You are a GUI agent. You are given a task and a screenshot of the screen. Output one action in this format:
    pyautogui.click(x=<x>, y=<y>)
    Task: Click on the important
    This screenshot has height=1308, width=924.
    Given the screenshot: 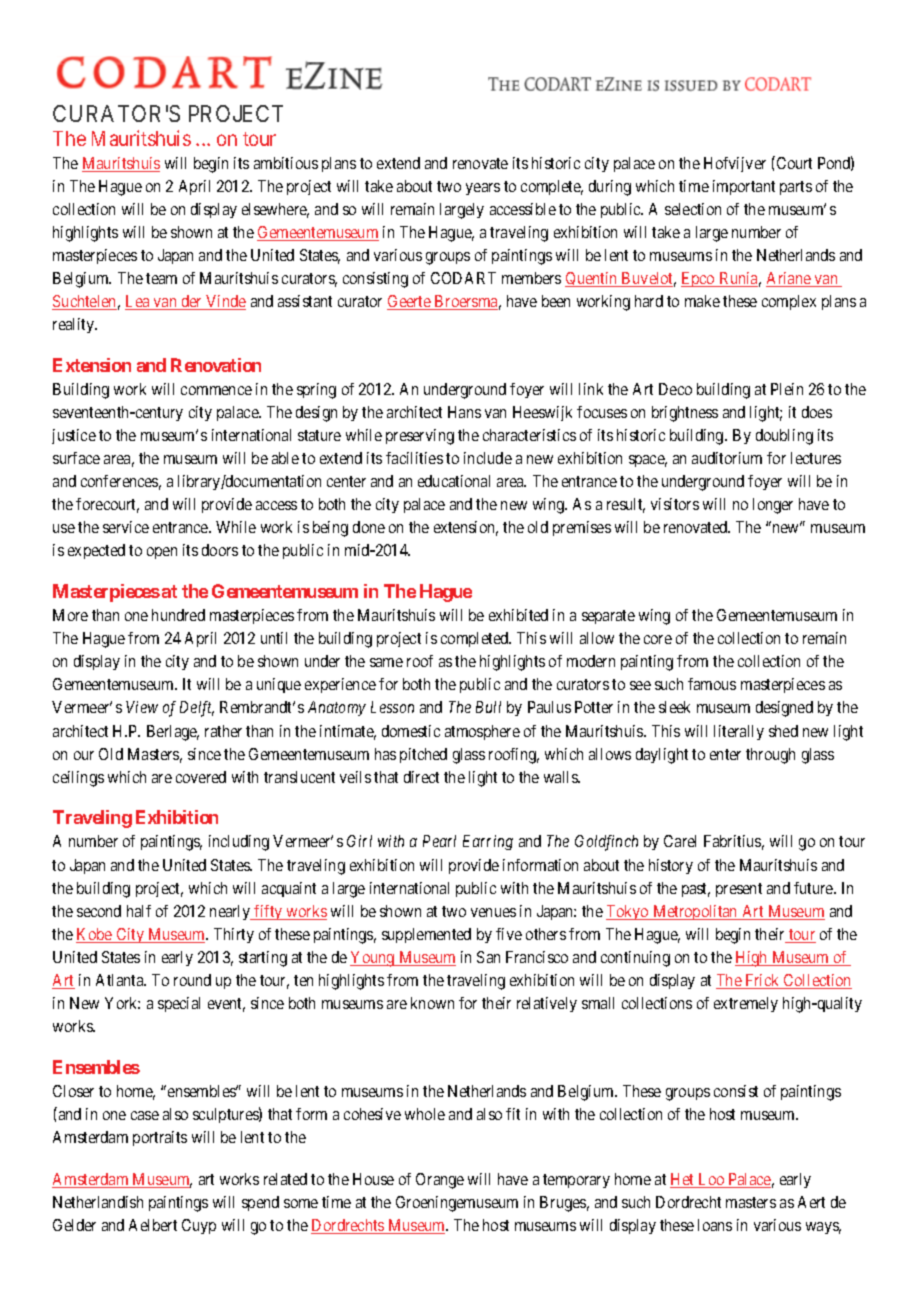 What is the action you would take?
    pyautogui.click(x=744, y=187)
